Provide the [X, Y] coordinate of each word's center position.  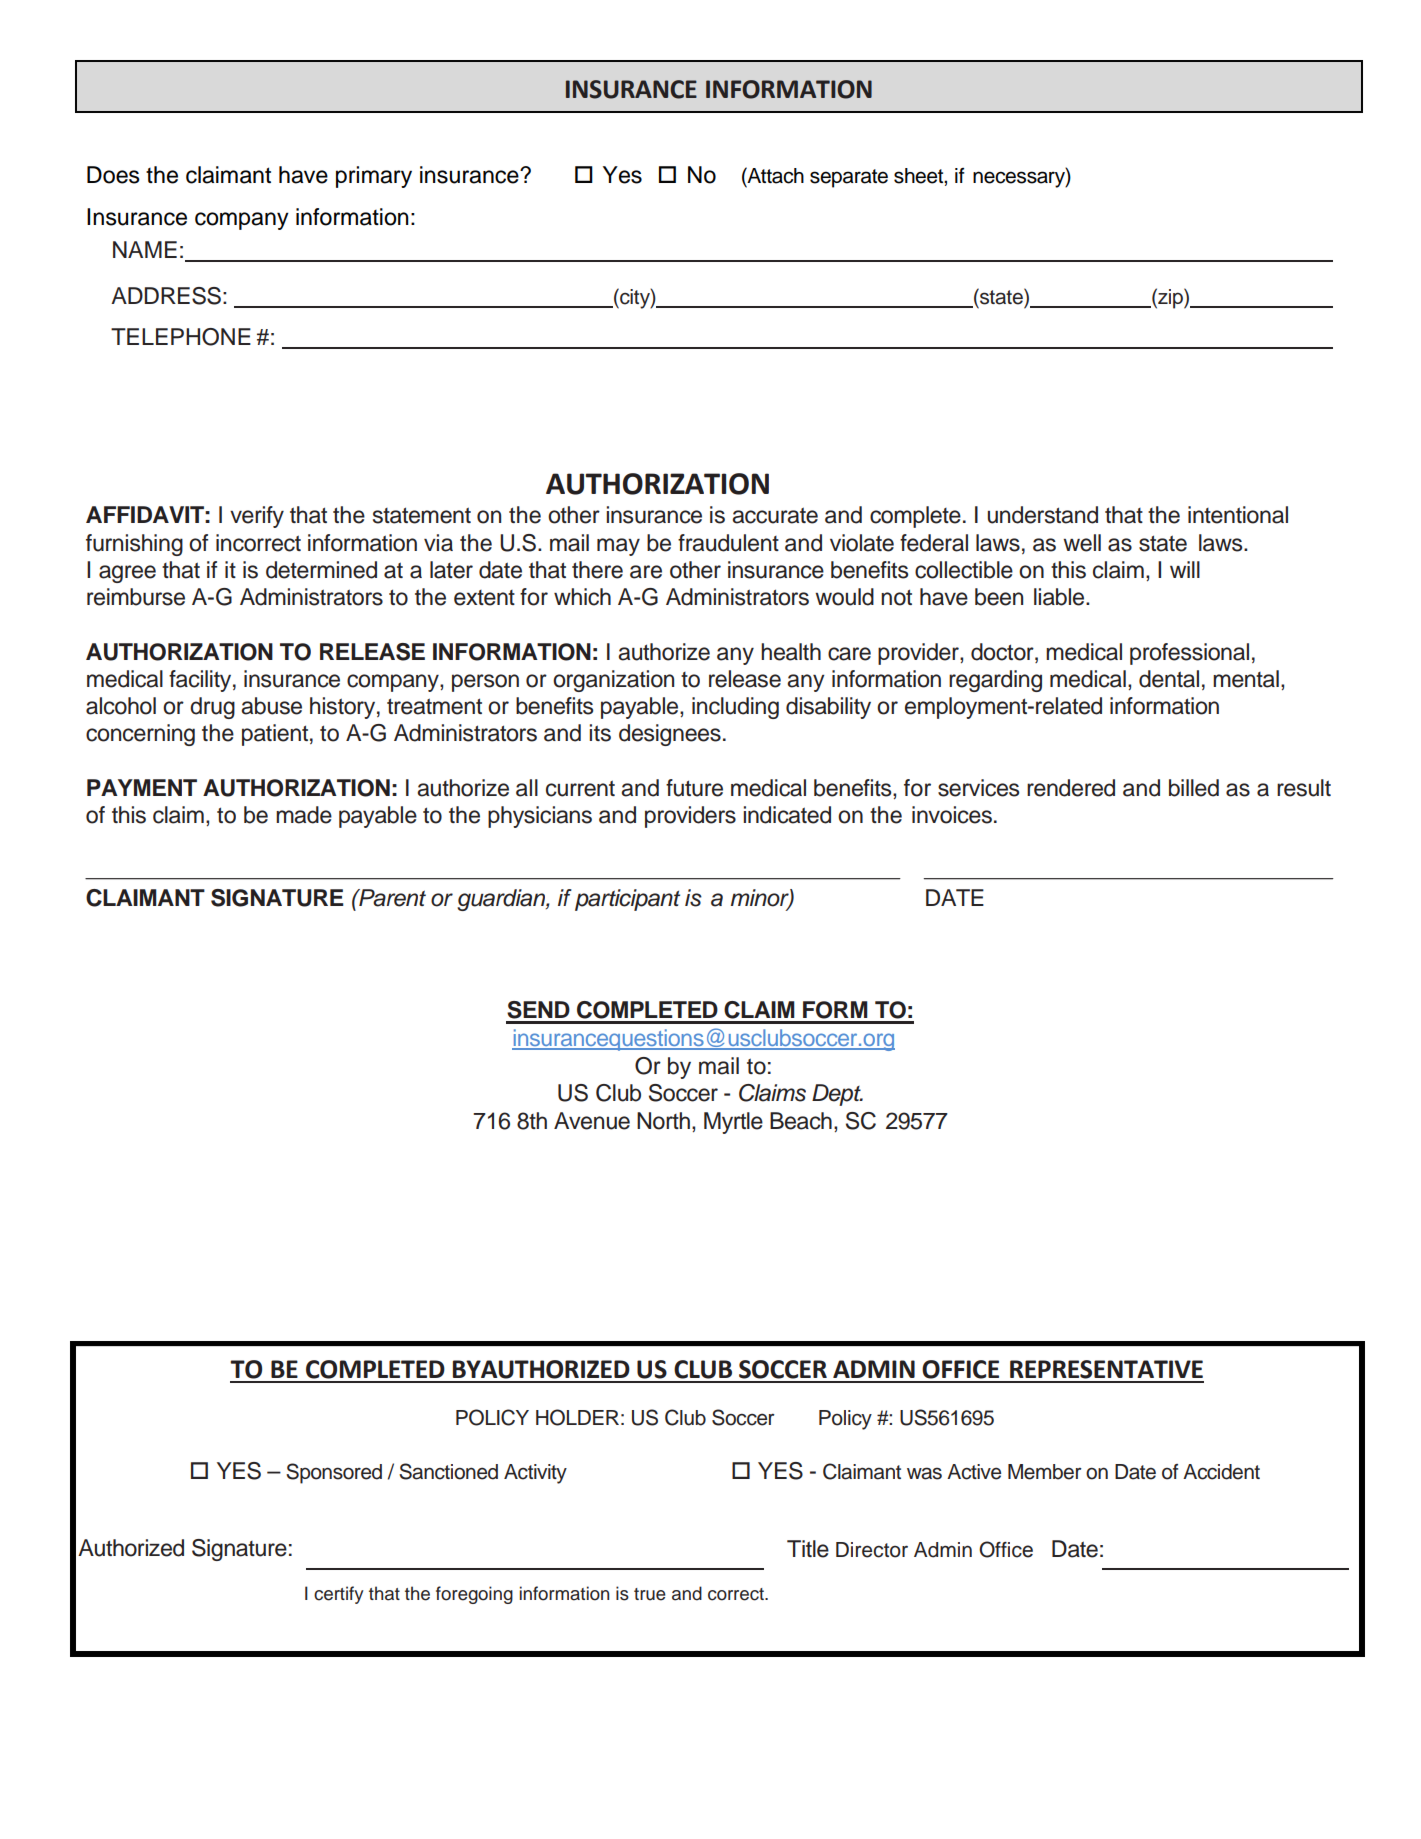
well [1082, 543]
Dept [837, 1095]
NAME [145, 249]
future [694, 788]
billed [1194, 788]
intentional [1238, 515]
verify [257, 517]
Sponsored [334, 1473]
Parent [391, 898]
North [663, 1121]
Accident [1221, 1472]
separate [849, 178]
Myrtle [733, 1123]
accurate [775, 515]
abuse [271, 706]
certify [339, 1595]
